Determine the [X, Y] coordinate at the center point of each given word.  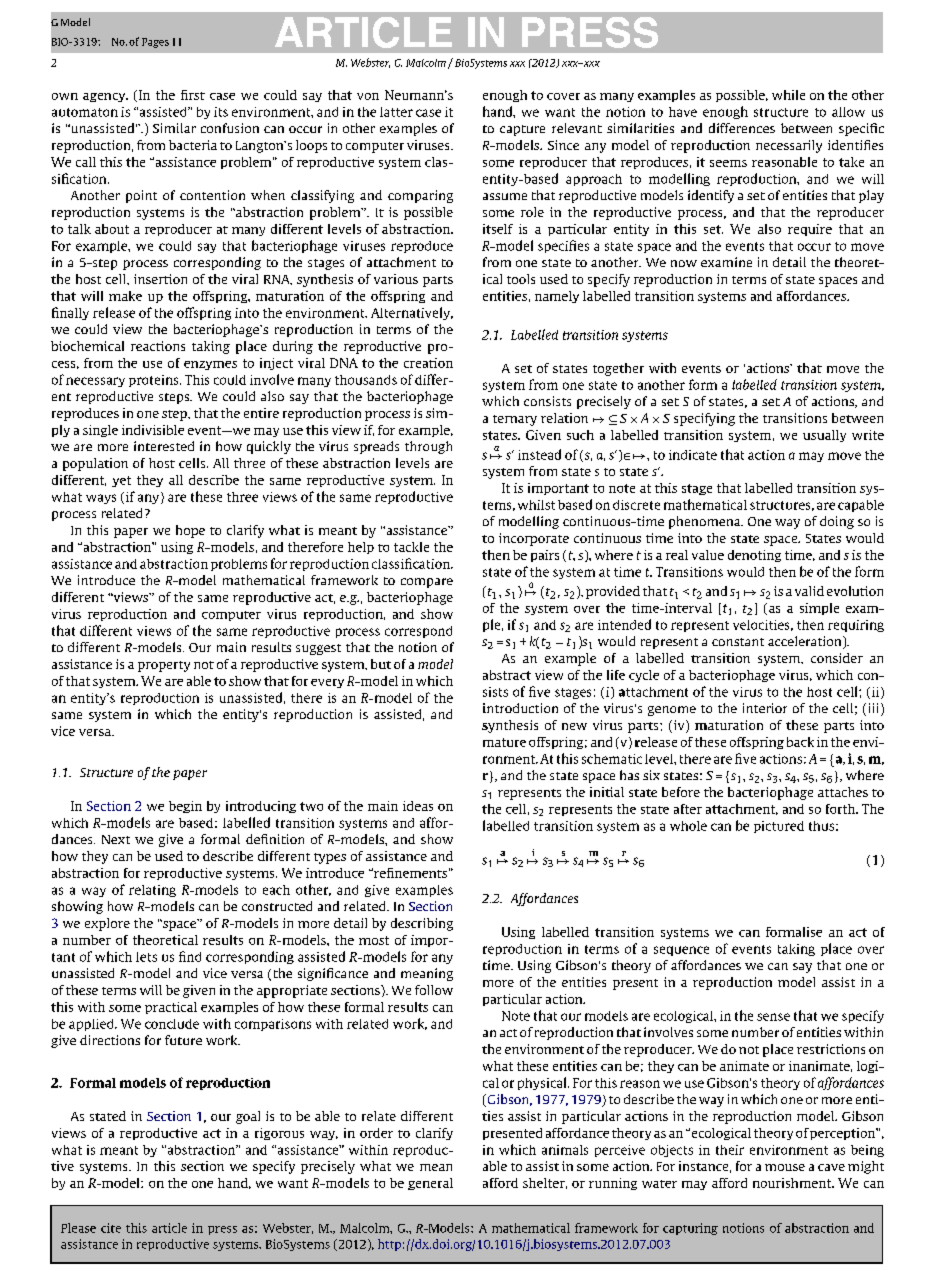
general [430, 1184]
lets [146, 957]
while [788, 95]
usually [824, 436]
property [164, 666]
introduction [520, 708]
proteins [155, 381]
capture [522, 130]
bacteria [193, 145]
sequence [681, 951]
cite [111, 1228]
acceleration [806, 642]
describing [422, 924]
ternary [515, 420]
